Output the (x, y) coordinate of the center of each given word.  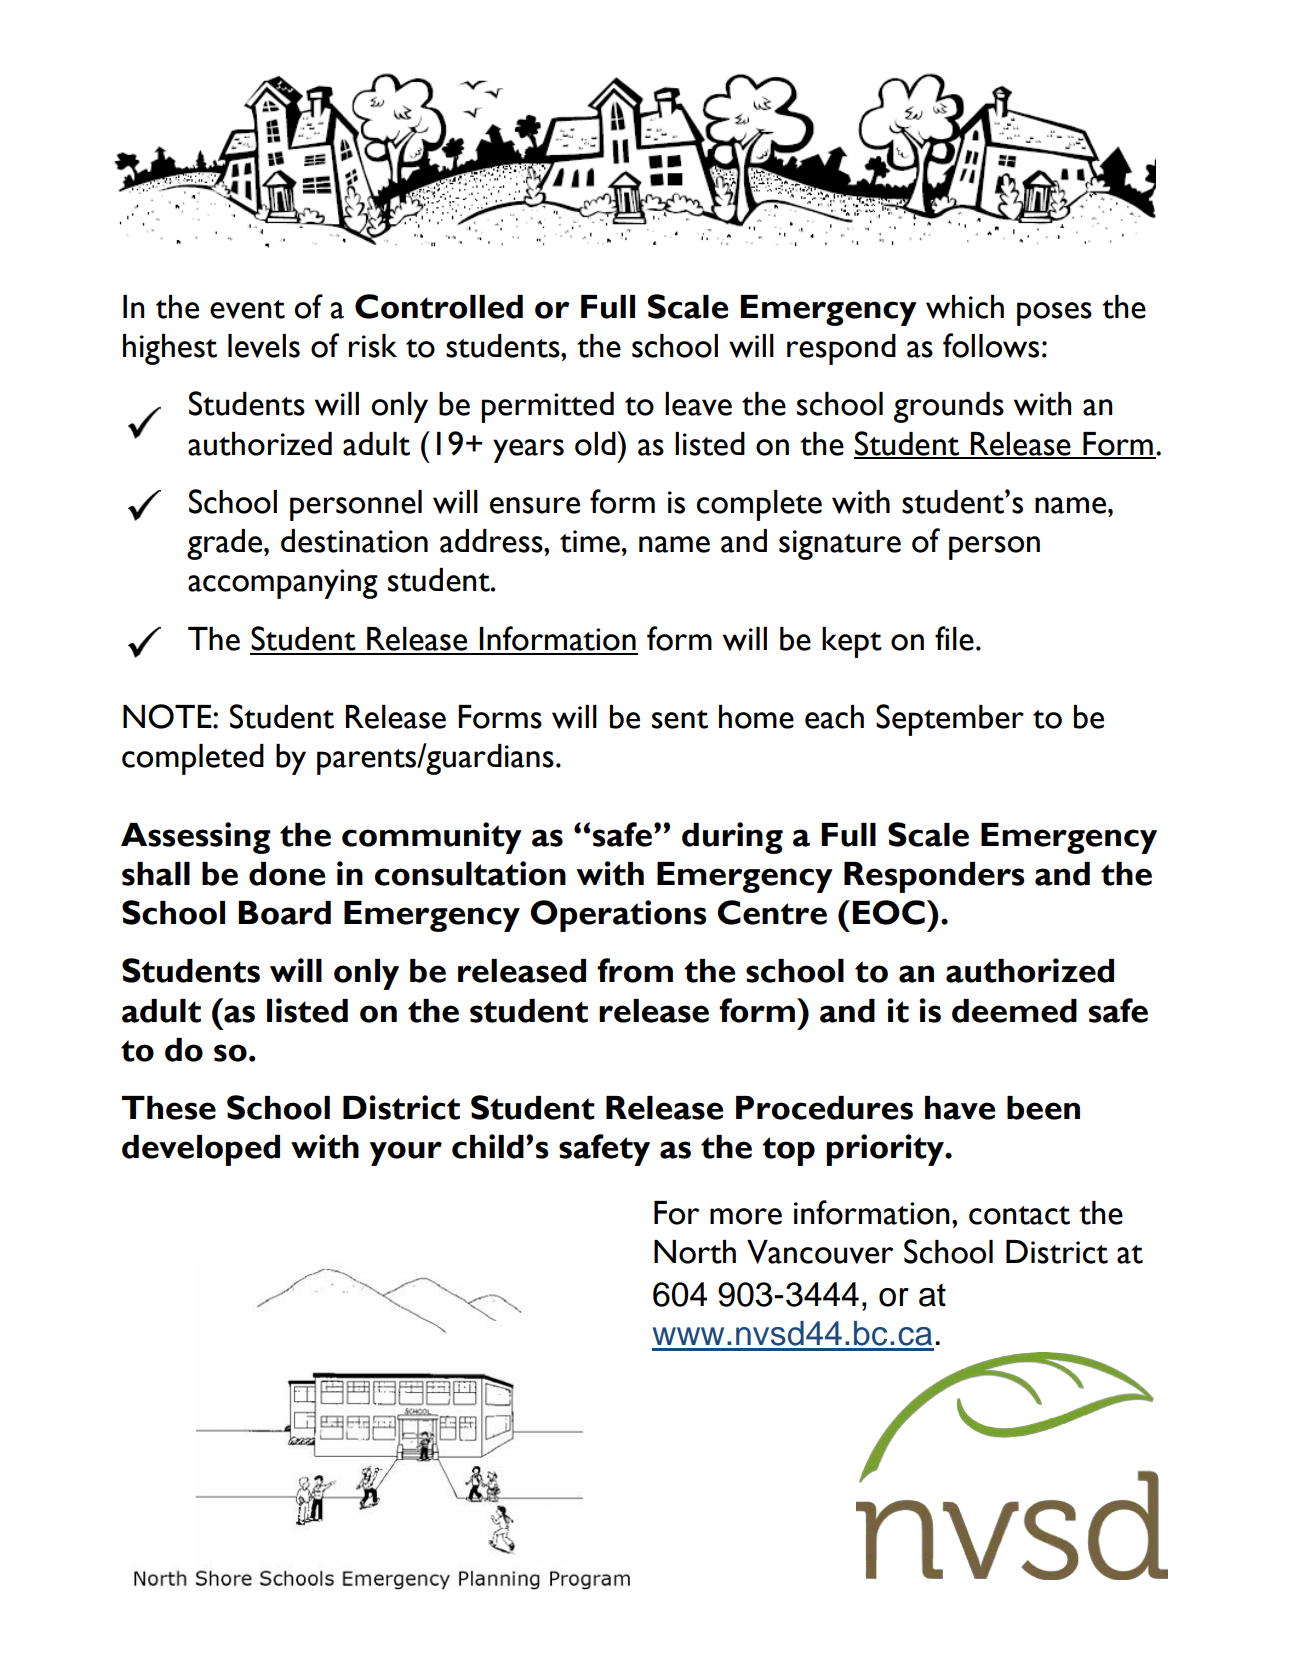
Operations (618, 916)
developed (201, 1150)
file (954, 638)
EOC (889, 912)
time (590, 541)
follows (991, 345)
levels (264, 346)
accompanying (283, 584)
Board (284, 913)
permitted (547, 407)
